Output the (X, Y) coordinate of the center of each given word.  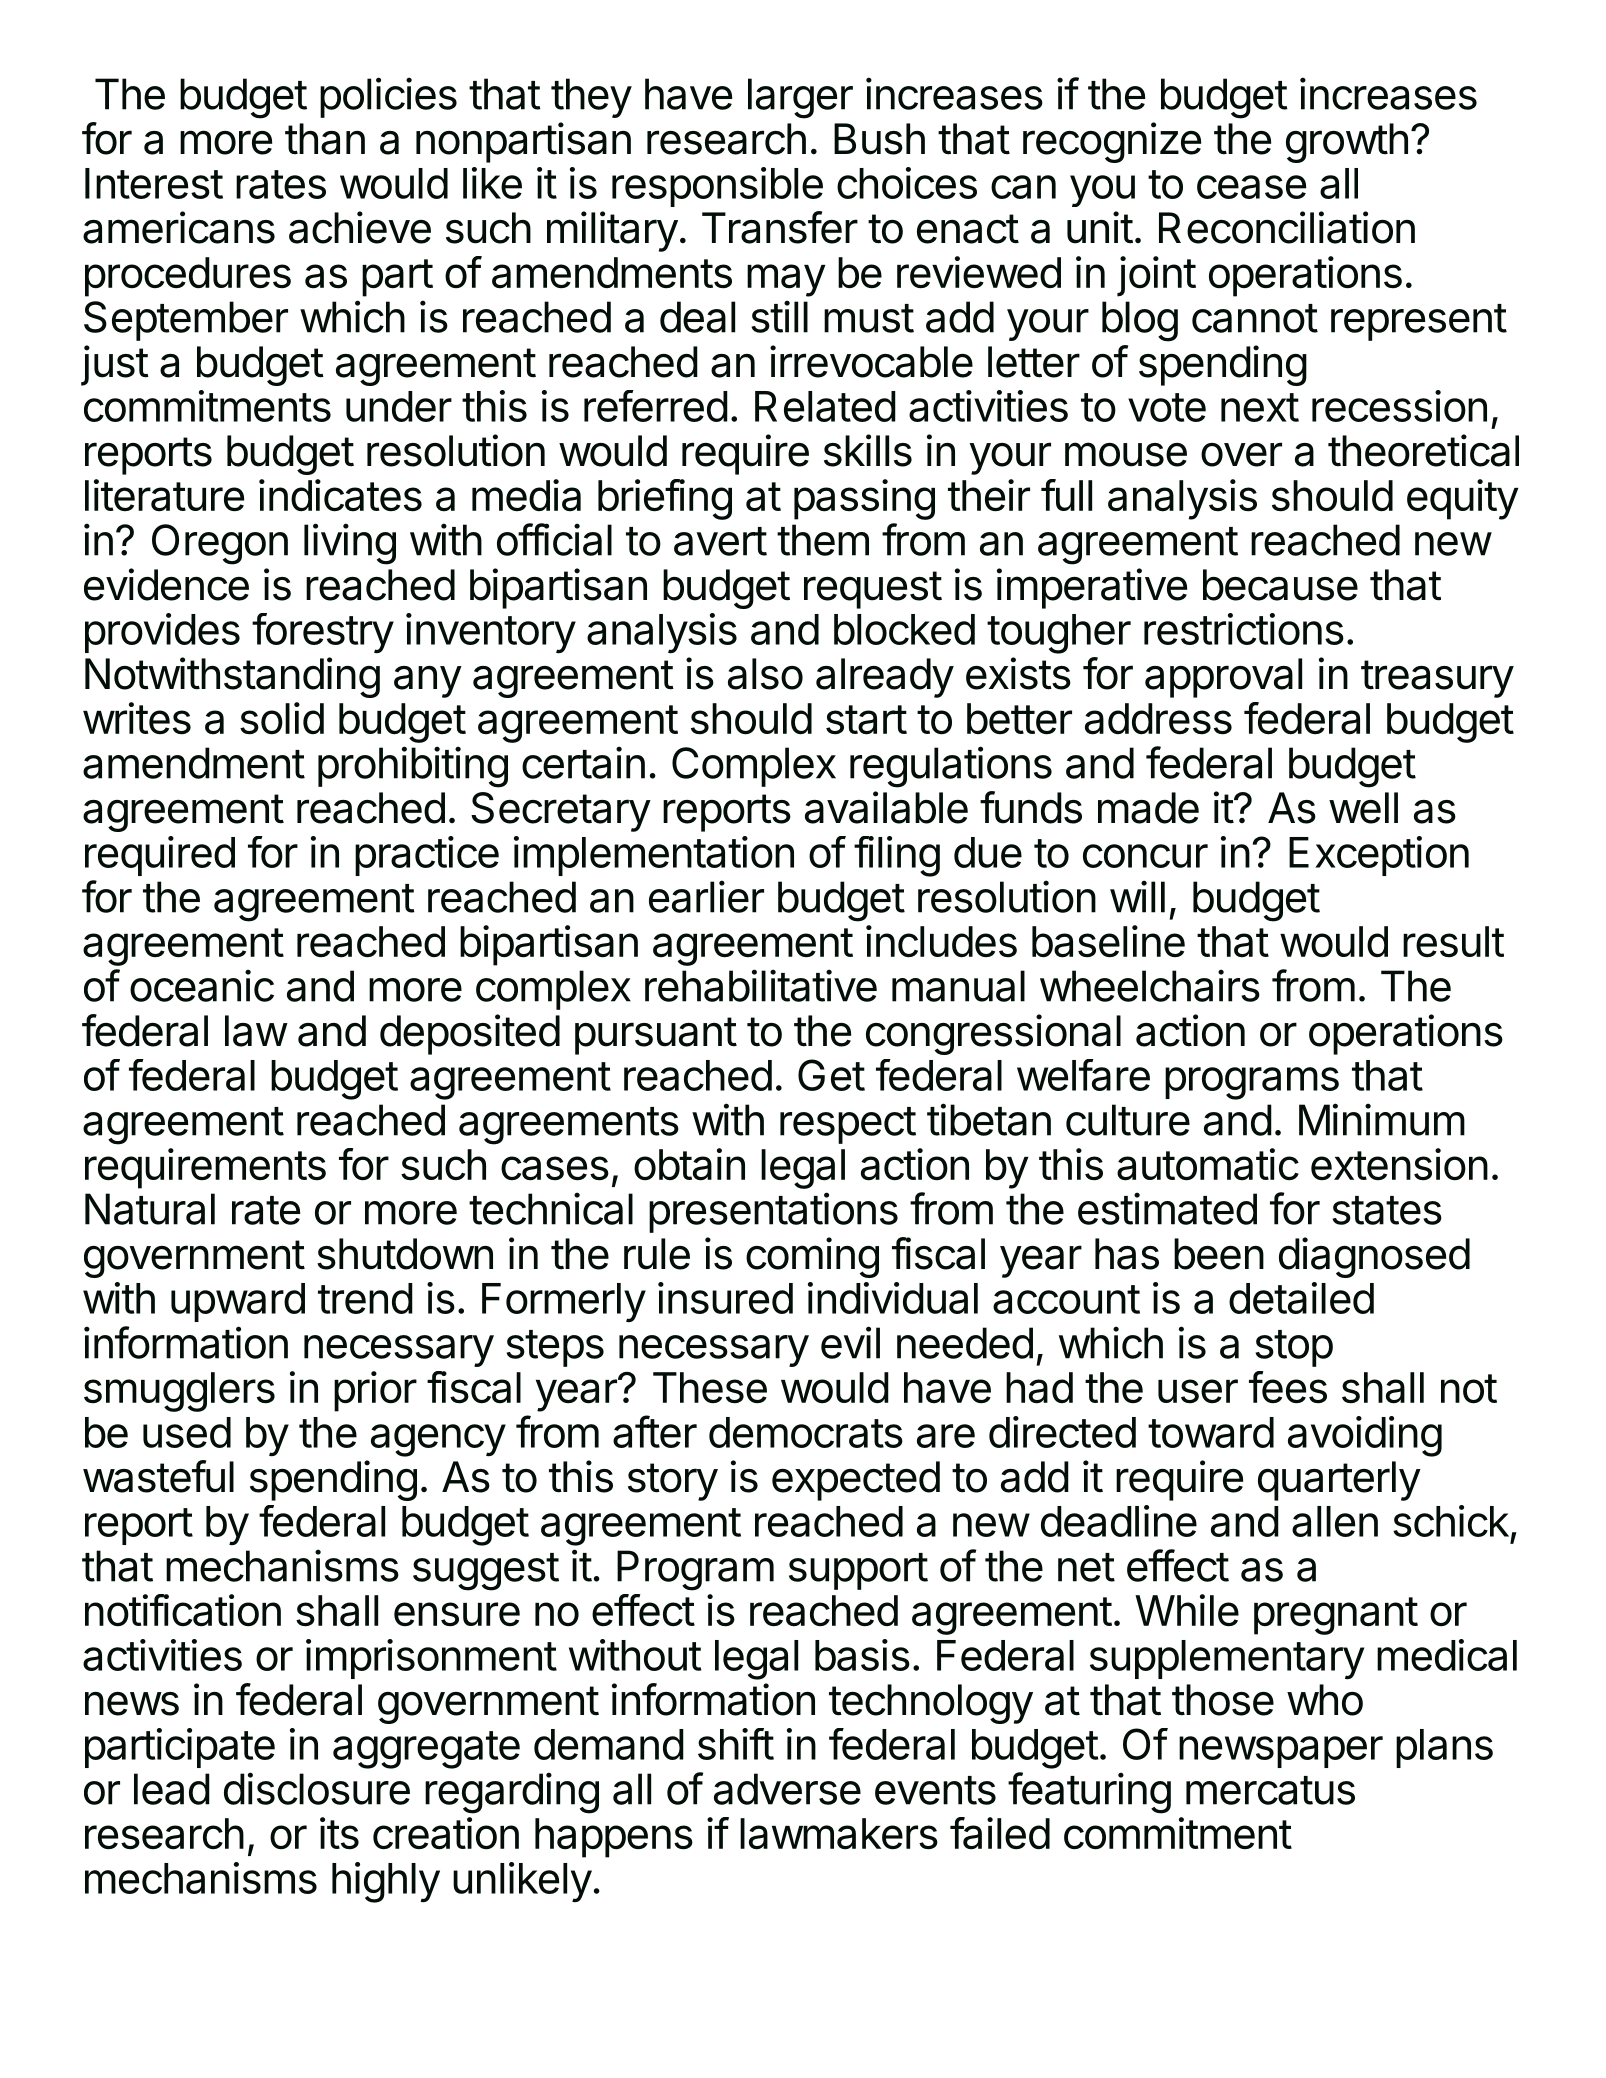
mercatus (1270, 1790)
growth (1347, 143)
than (325, 139)
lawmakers (839, 1834)
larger (800, 98)
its (339, 1833)
